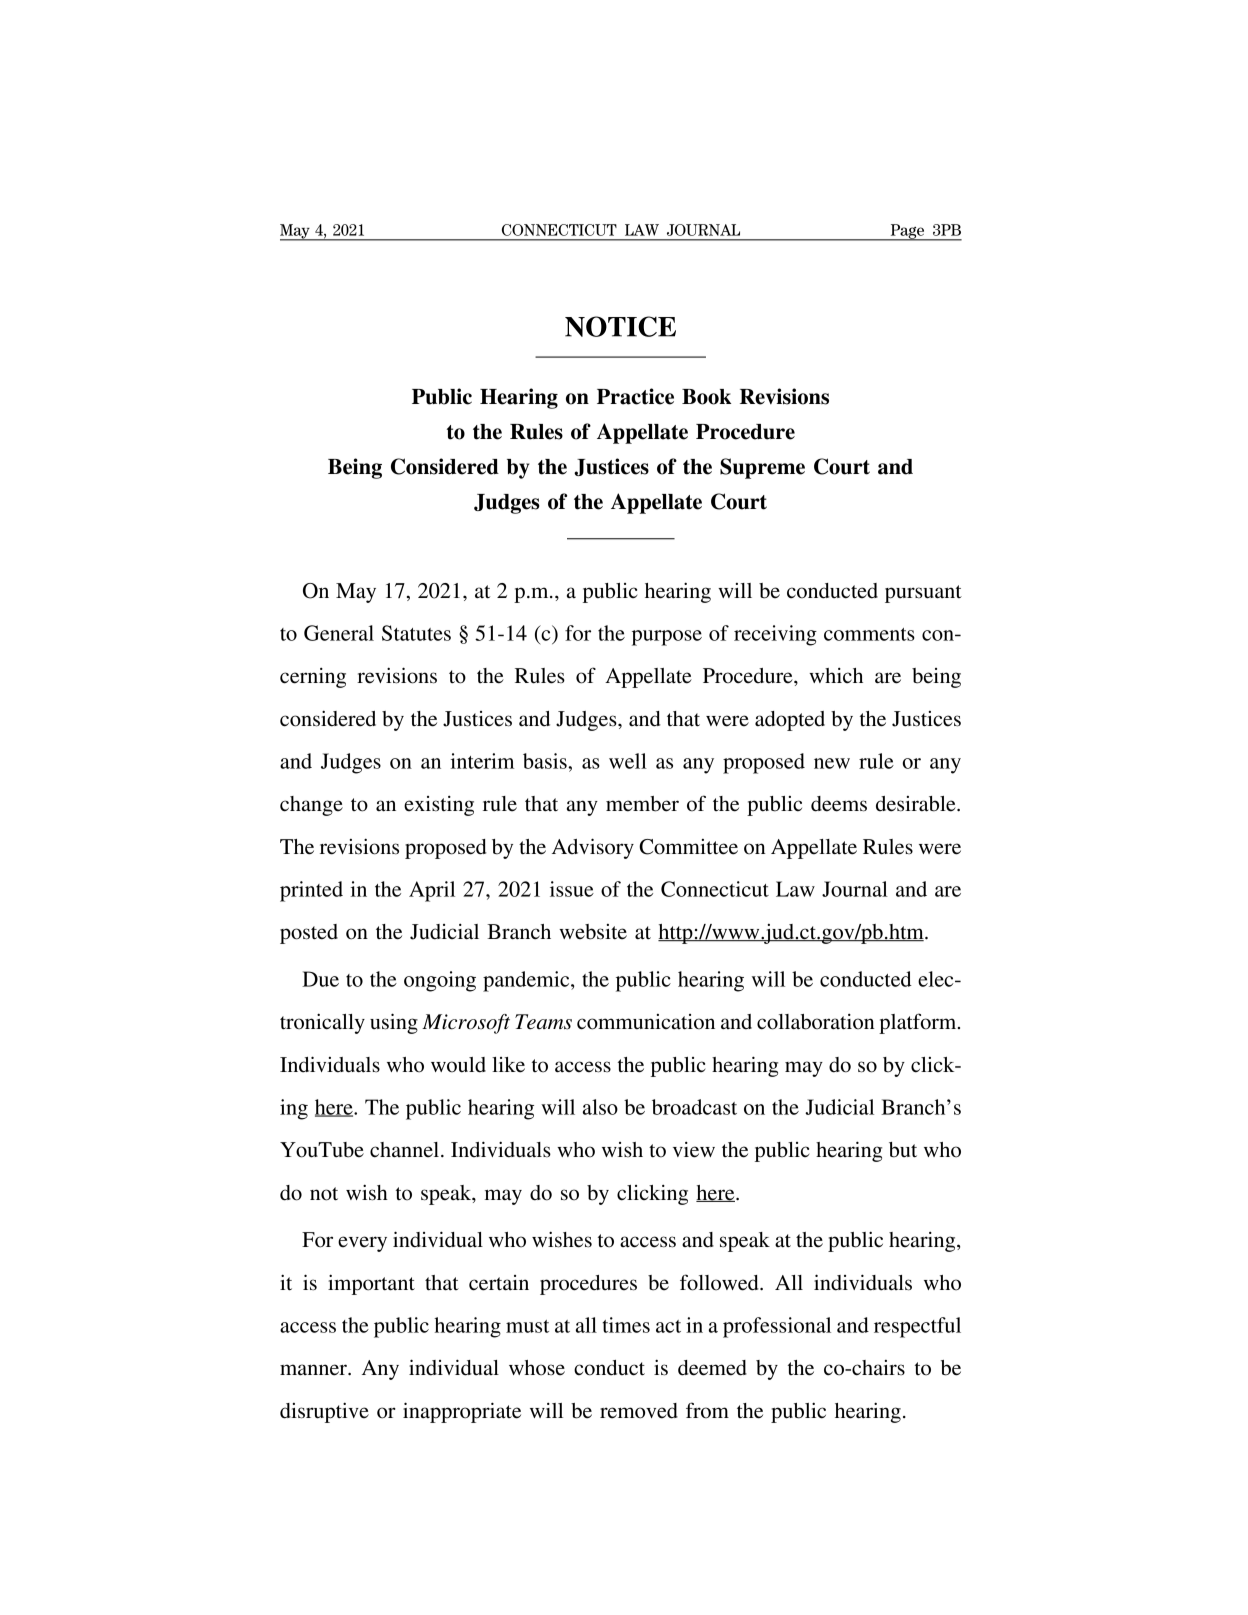  I want to click on Page, so click(907, 232).
